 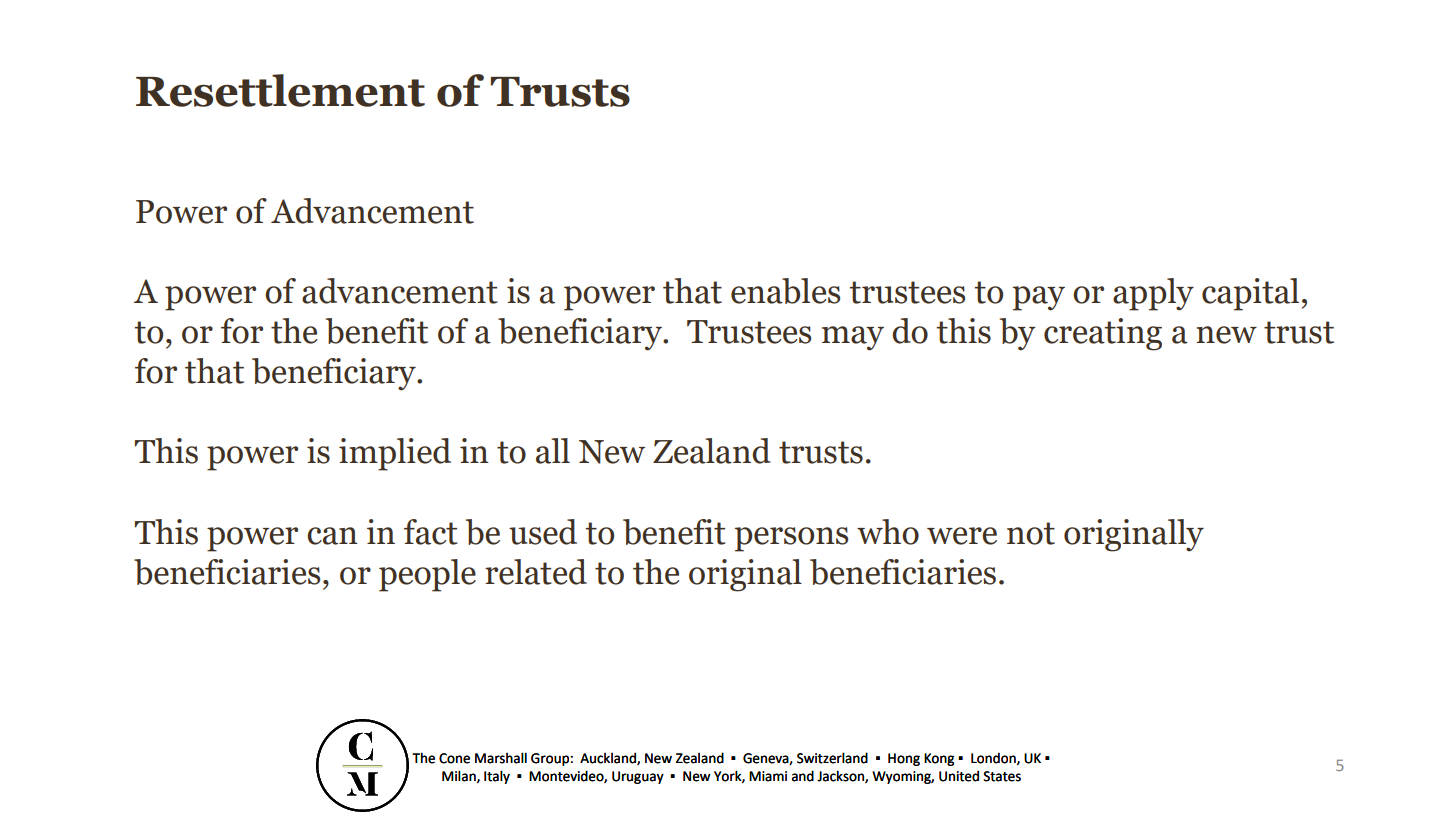 I want to click on pay, so click(x=1039, y=298).
